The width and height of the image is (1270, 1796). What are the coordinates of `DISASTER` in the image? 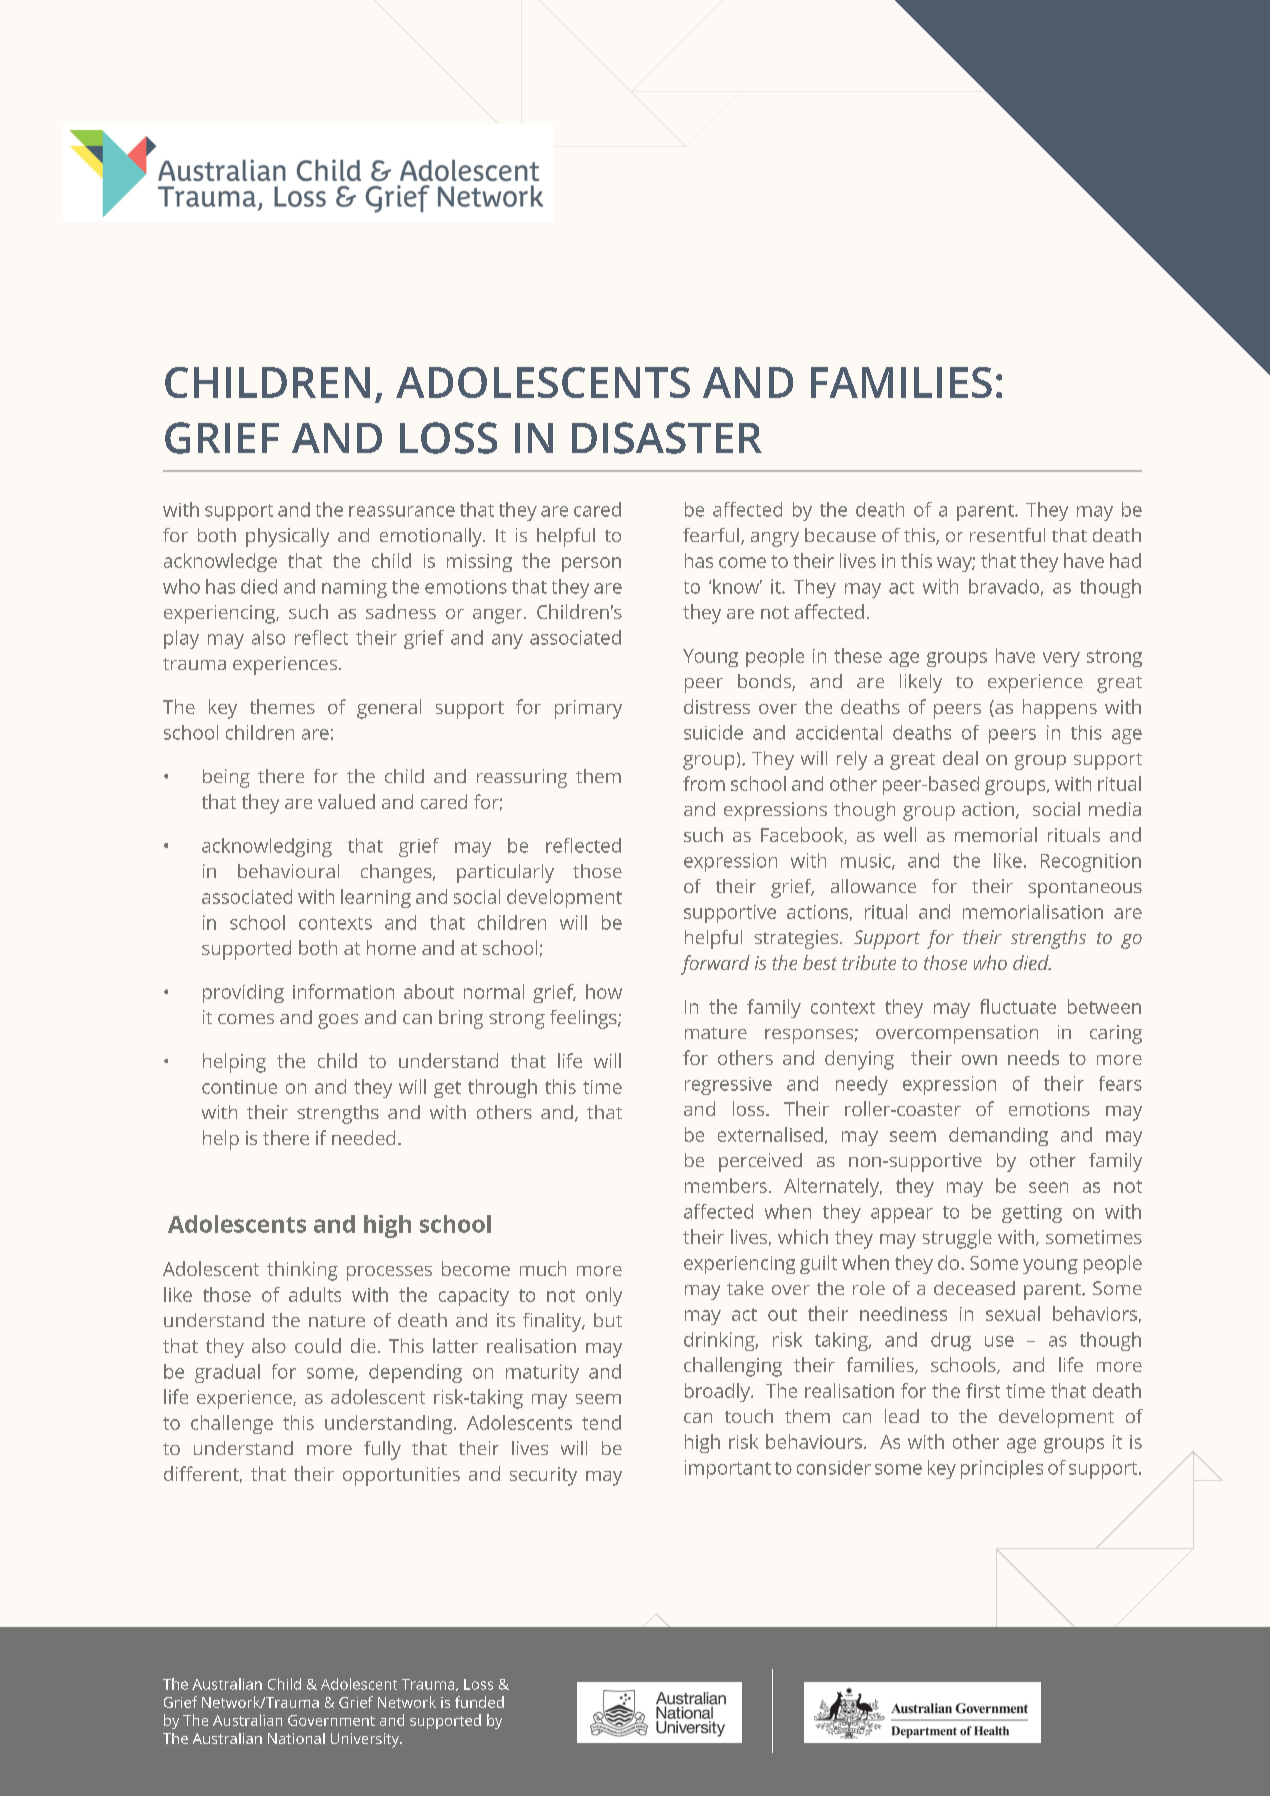 It's located at (667, 438).
